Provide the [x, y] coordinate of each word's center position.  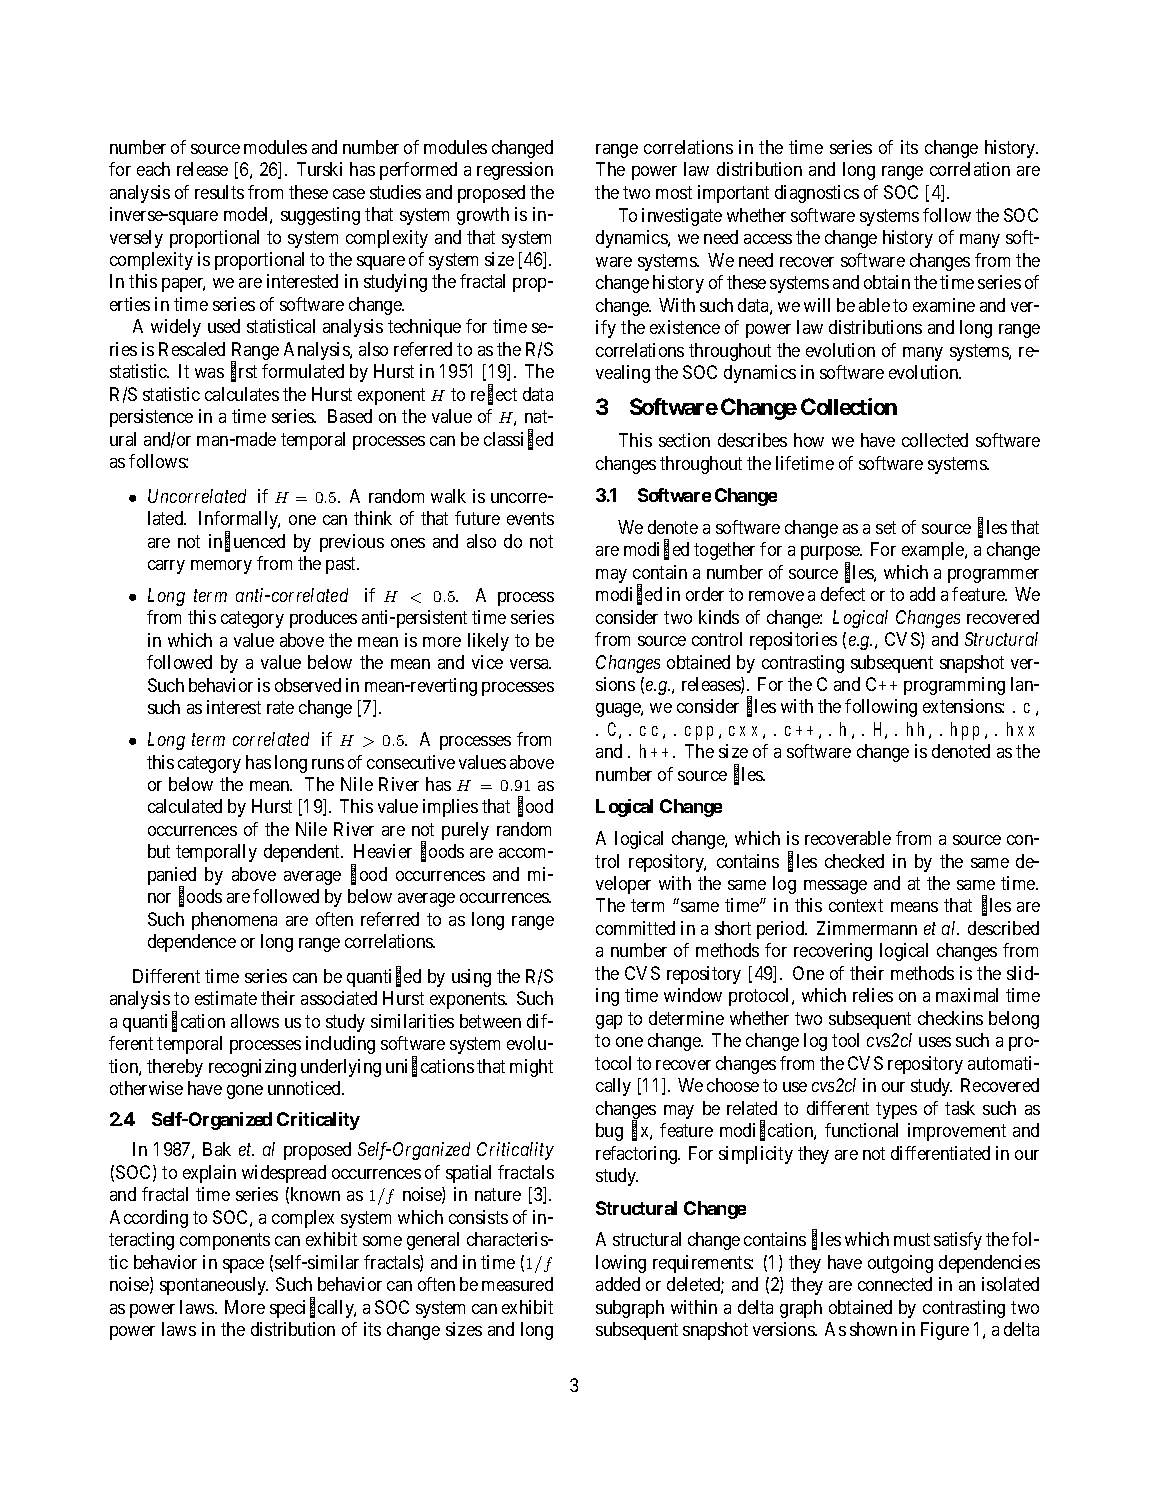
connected [895, 1284]
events [530, 519]
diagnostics [817, 194]
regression [515, 171]
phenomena [234, 921]
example [934, 551]
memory [221, 567]
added [618, 1284]
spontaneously [214, 1286]
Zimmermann [867, 928]
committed [635, 928]
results [219, 192]
